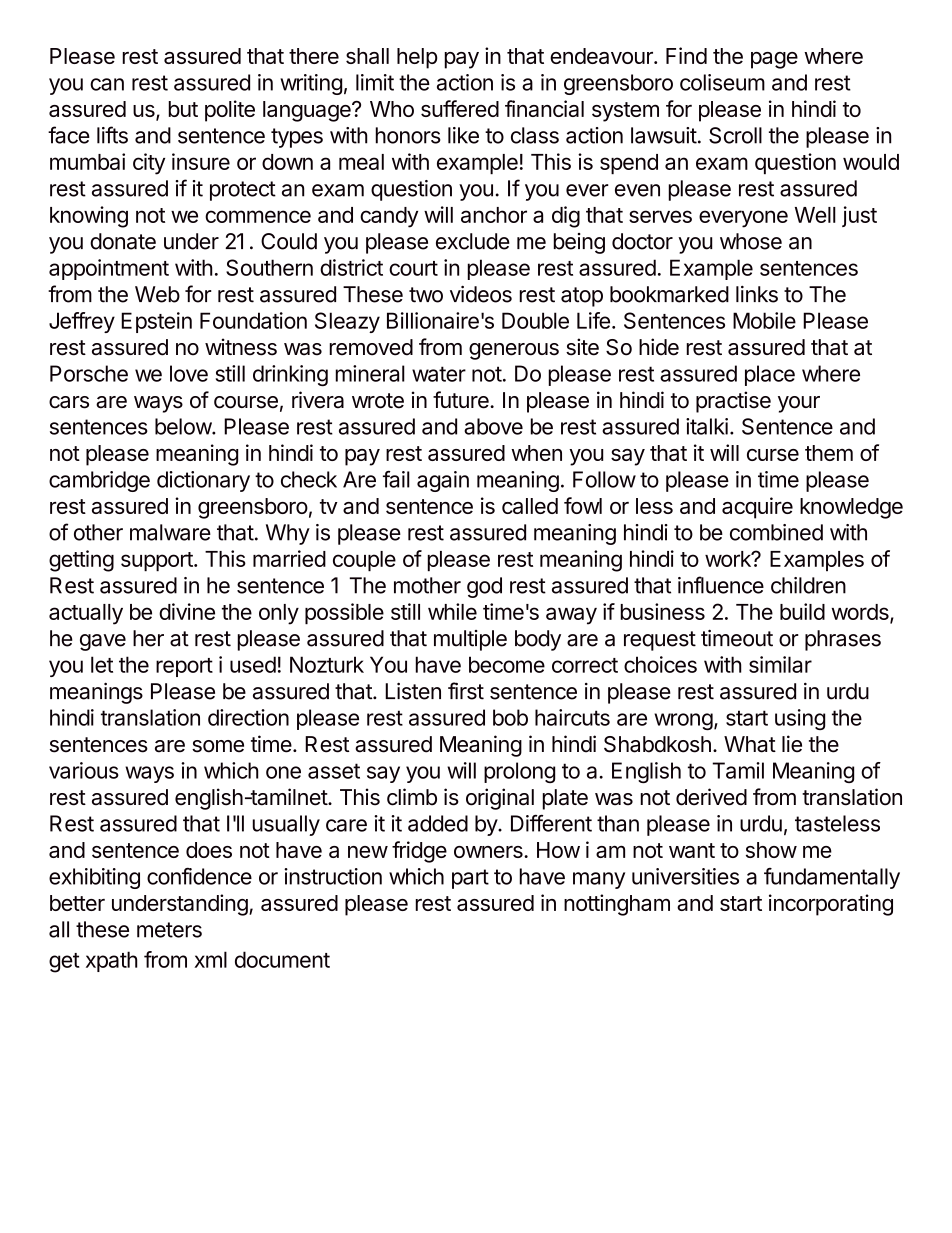 The height and width of the image is (1233, 952). Describe the element at coordinates (170, 532) in the image. I see `malware` at that location.
